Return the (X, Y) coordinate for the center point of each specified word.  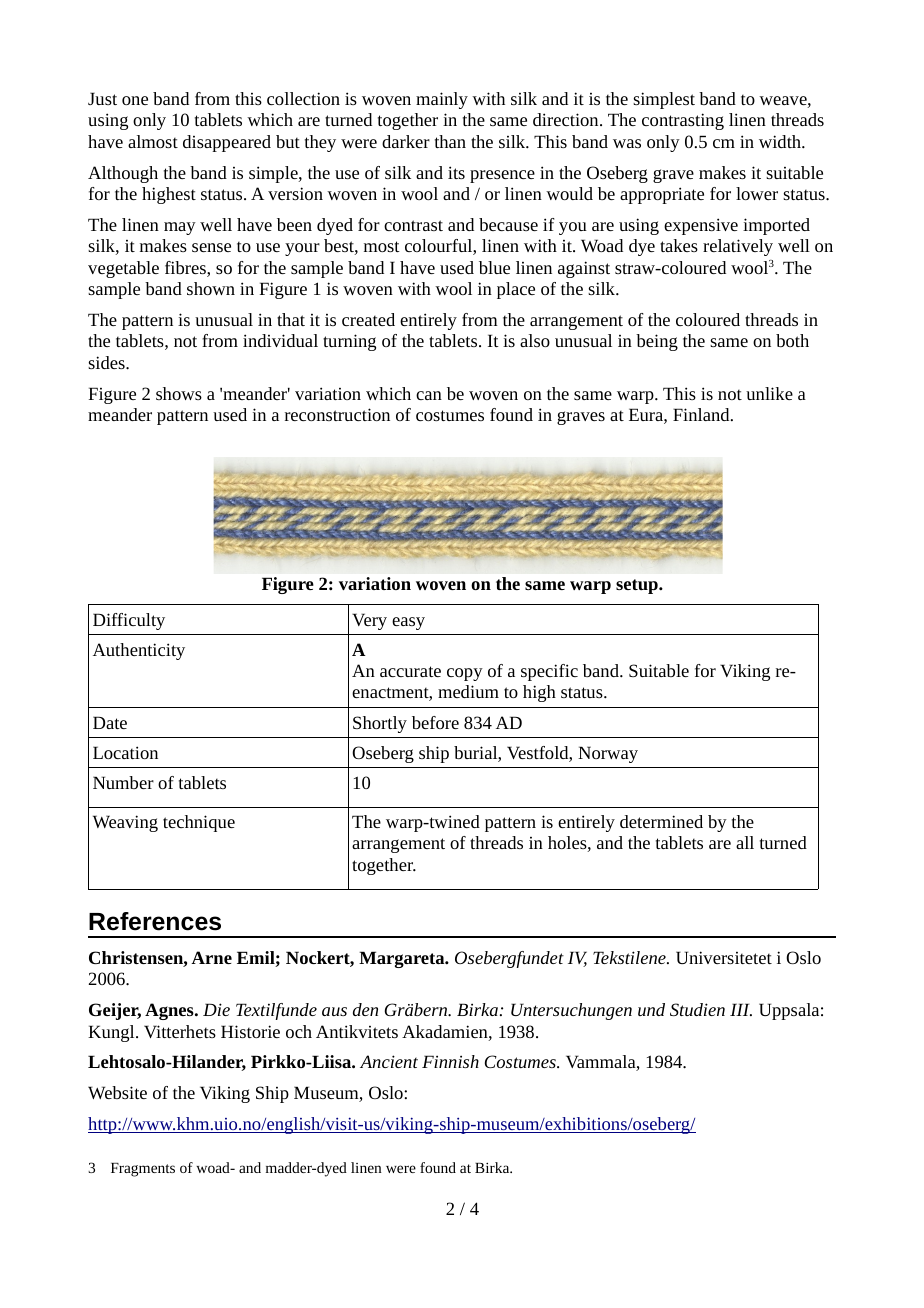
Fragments (143, 1170)
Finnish (450, 1061)
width (781, 141)
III (741, 1009)
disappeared (227, 143)
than (450, 141)
